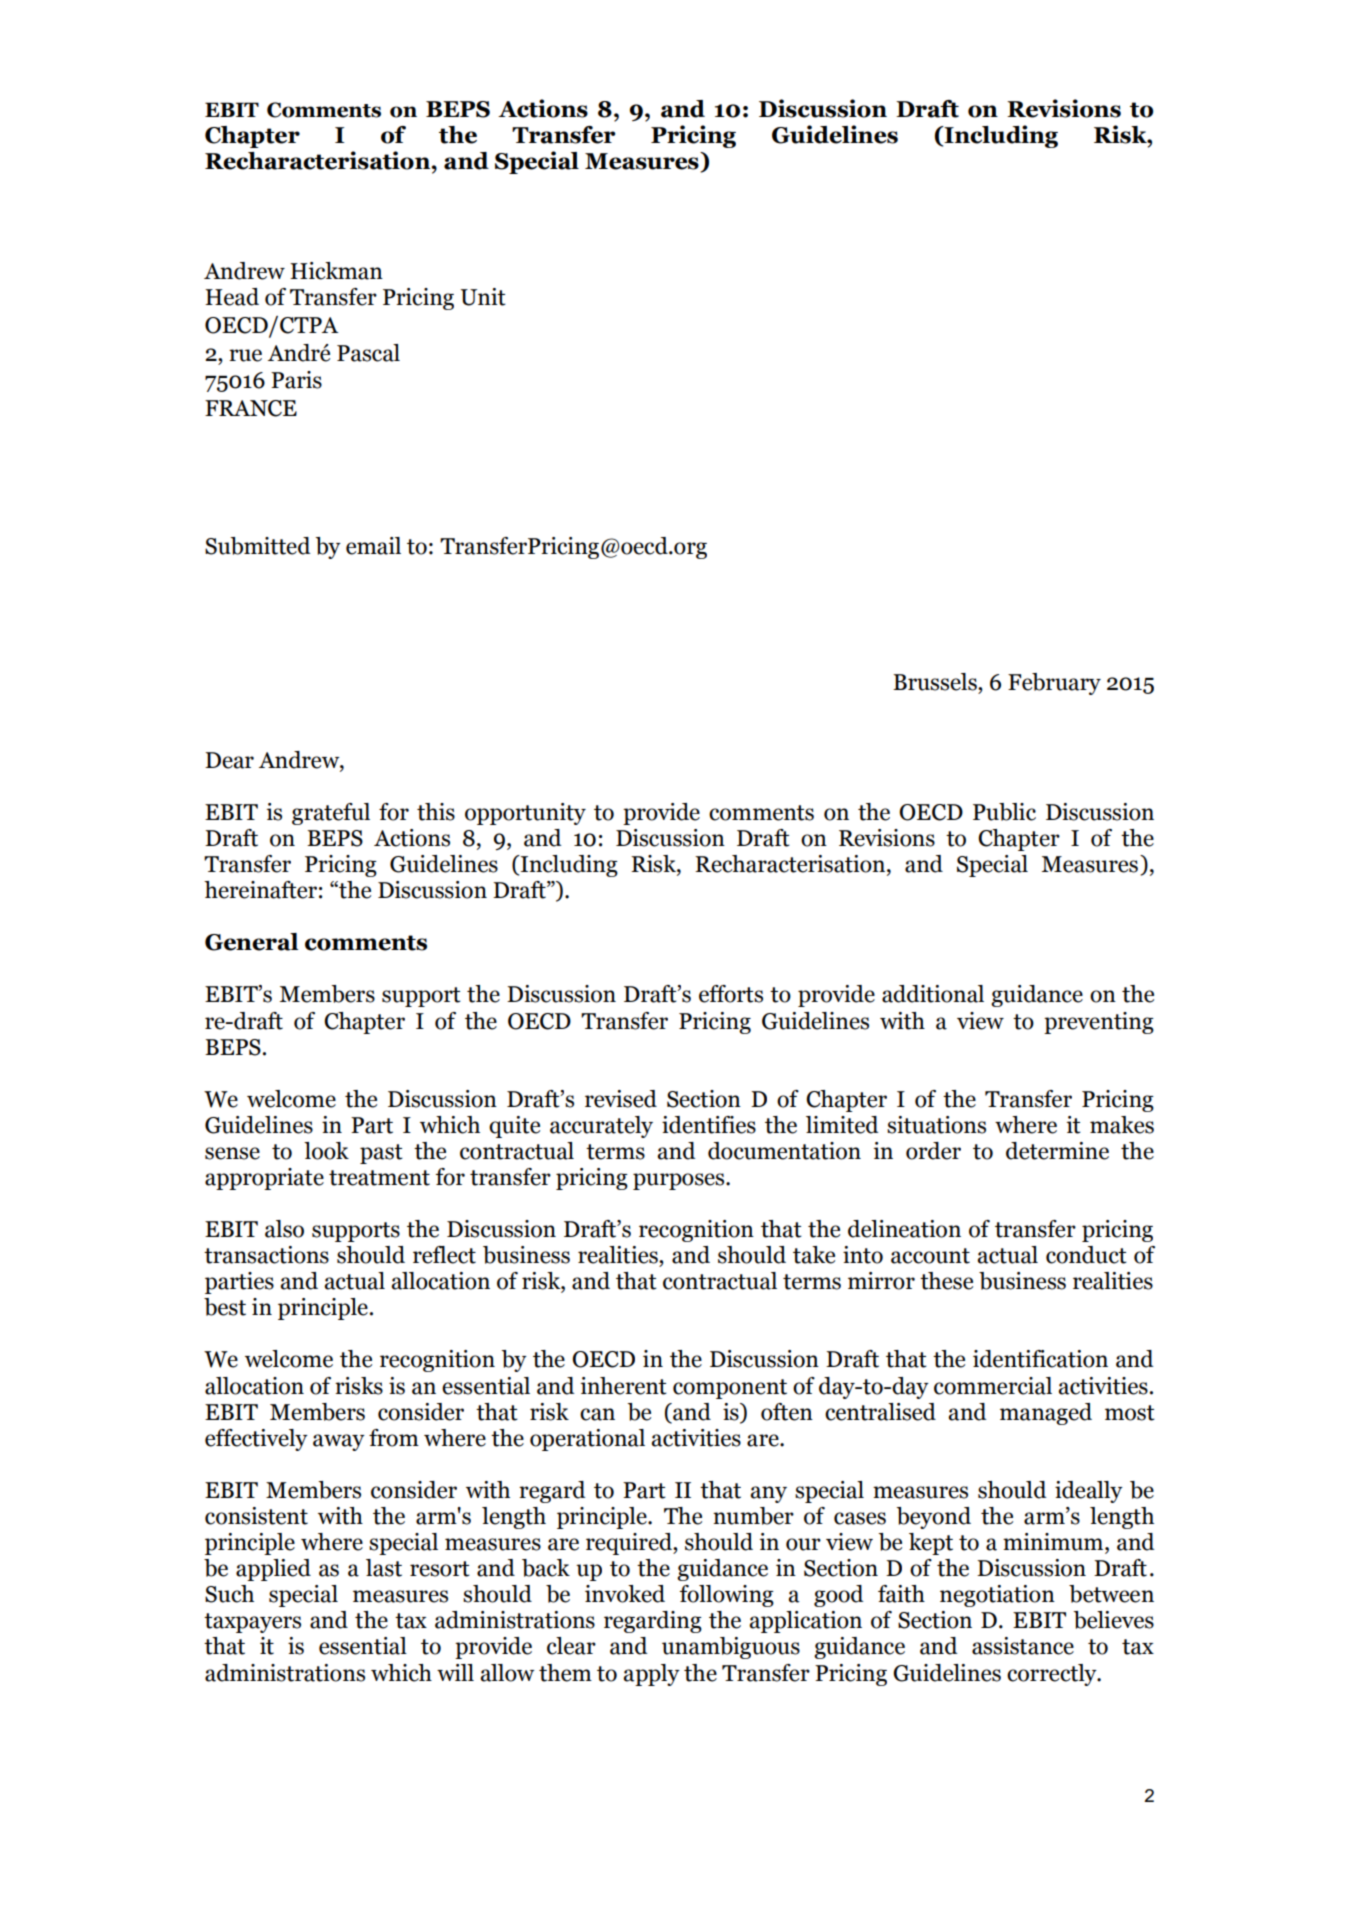  Describe the element at coordinates (368, 353) in the image. I see `Pascal` at that location.
